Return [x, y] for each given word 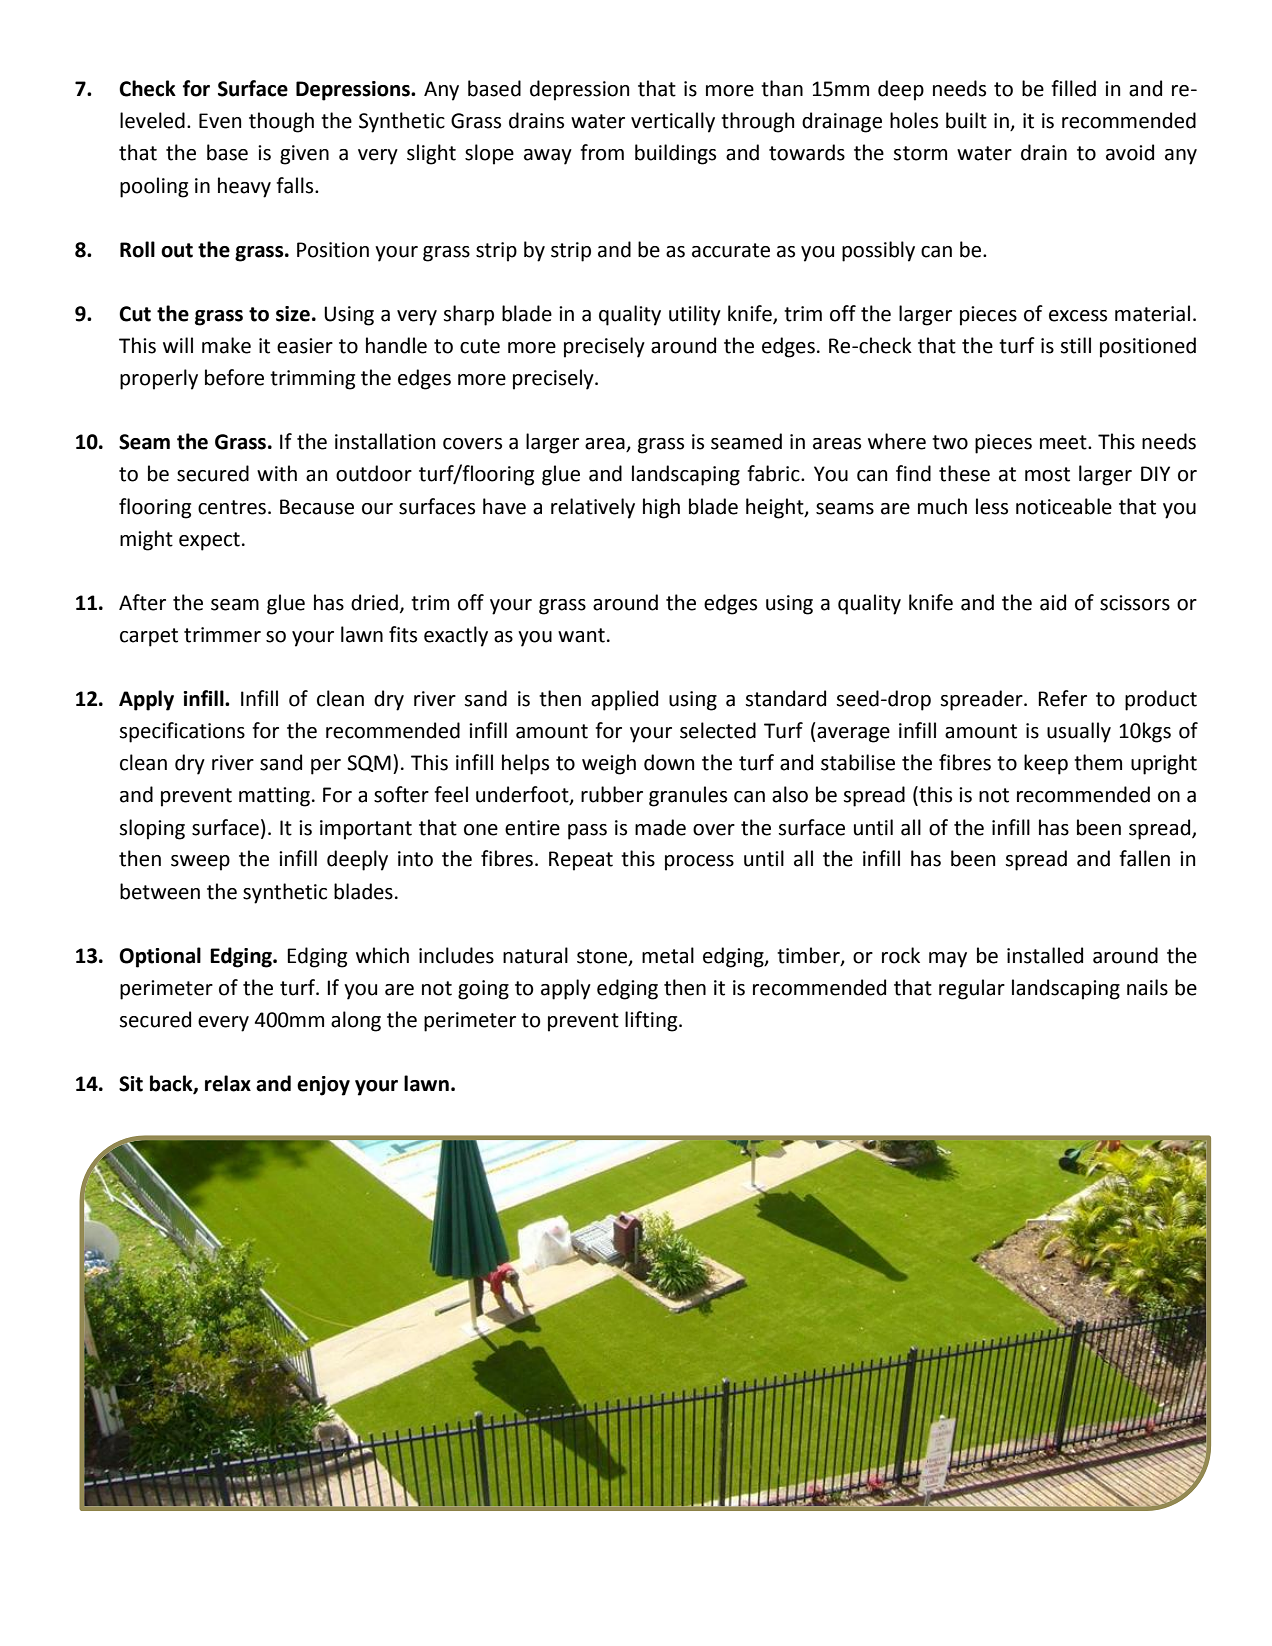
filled [1073, 88]
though [281, 122]
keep [1046, 764]
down [669, 762]
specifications [182, 732]
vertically [673, 122]
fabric [774, 473]
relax [228, 1083]
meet [1064, 442]
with [277, 473]
